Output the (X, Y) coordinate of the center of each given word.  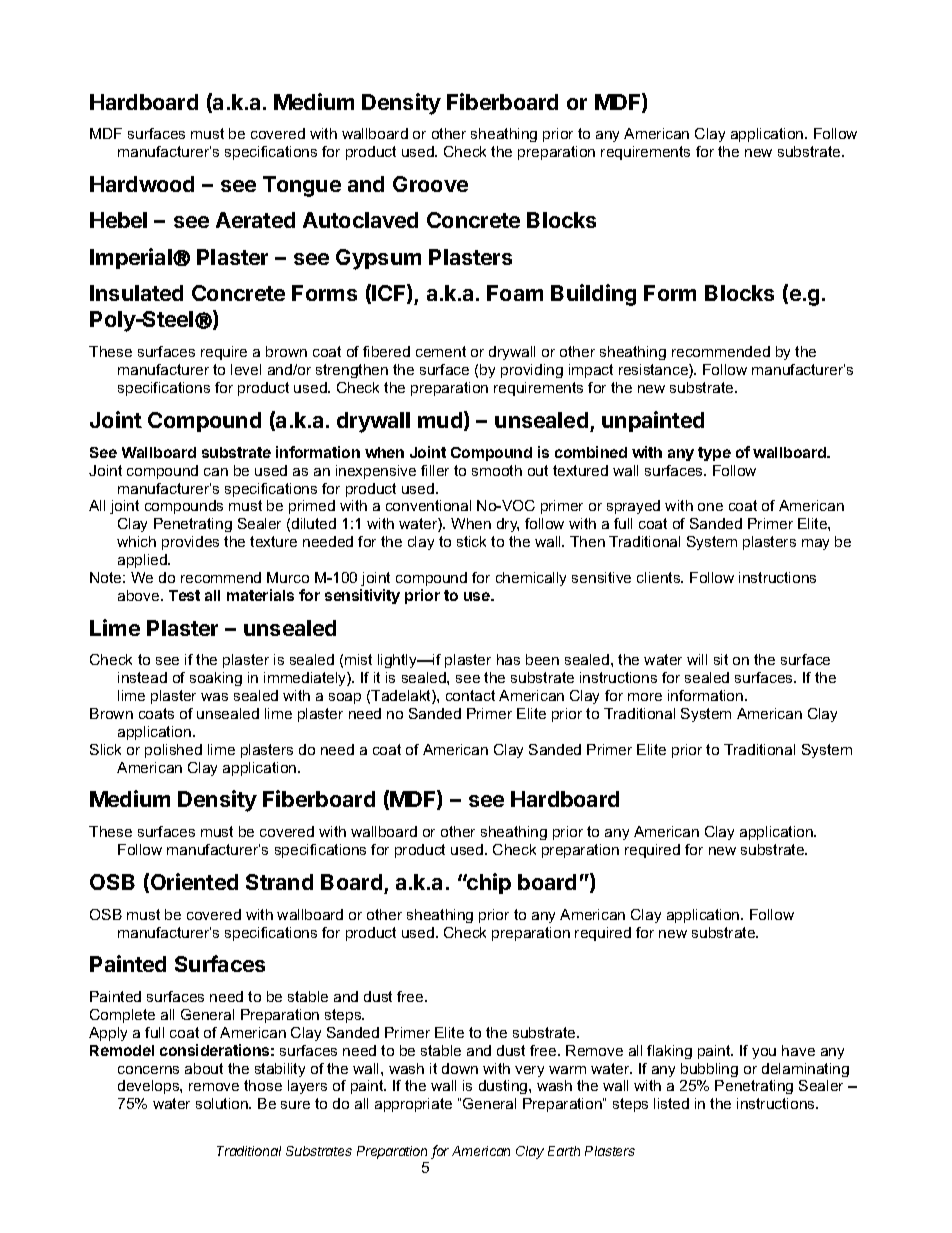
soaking (216, 679)
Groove (430, 184)
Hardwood (142, 184)
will (697, 659)
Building (593, 295)
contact (470, 695)
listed (671, 1103)
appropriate (413, 1105)
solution (223, 1103)
